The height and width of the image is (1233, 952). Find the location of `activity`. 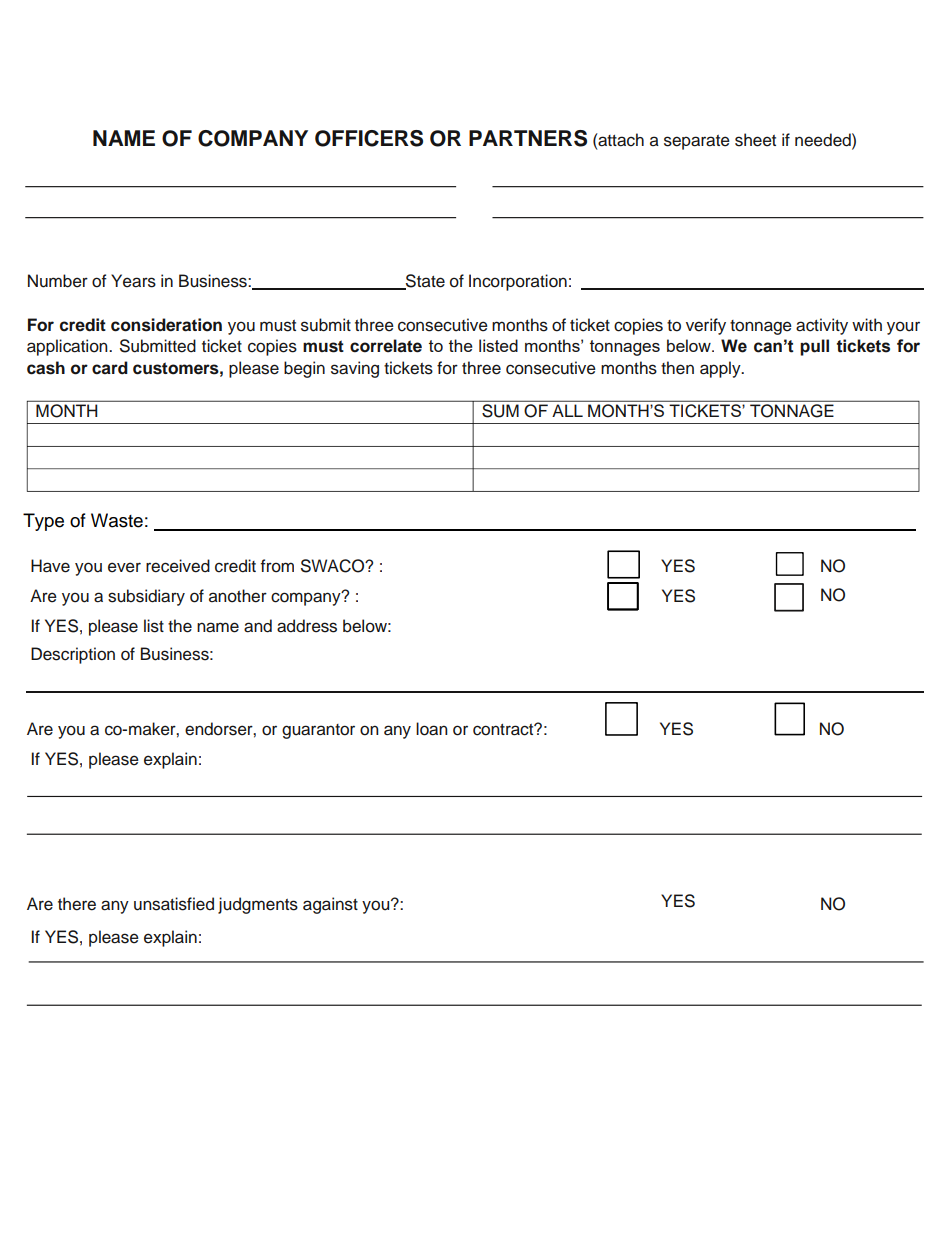

activity is located at coordinates (822, 326).
